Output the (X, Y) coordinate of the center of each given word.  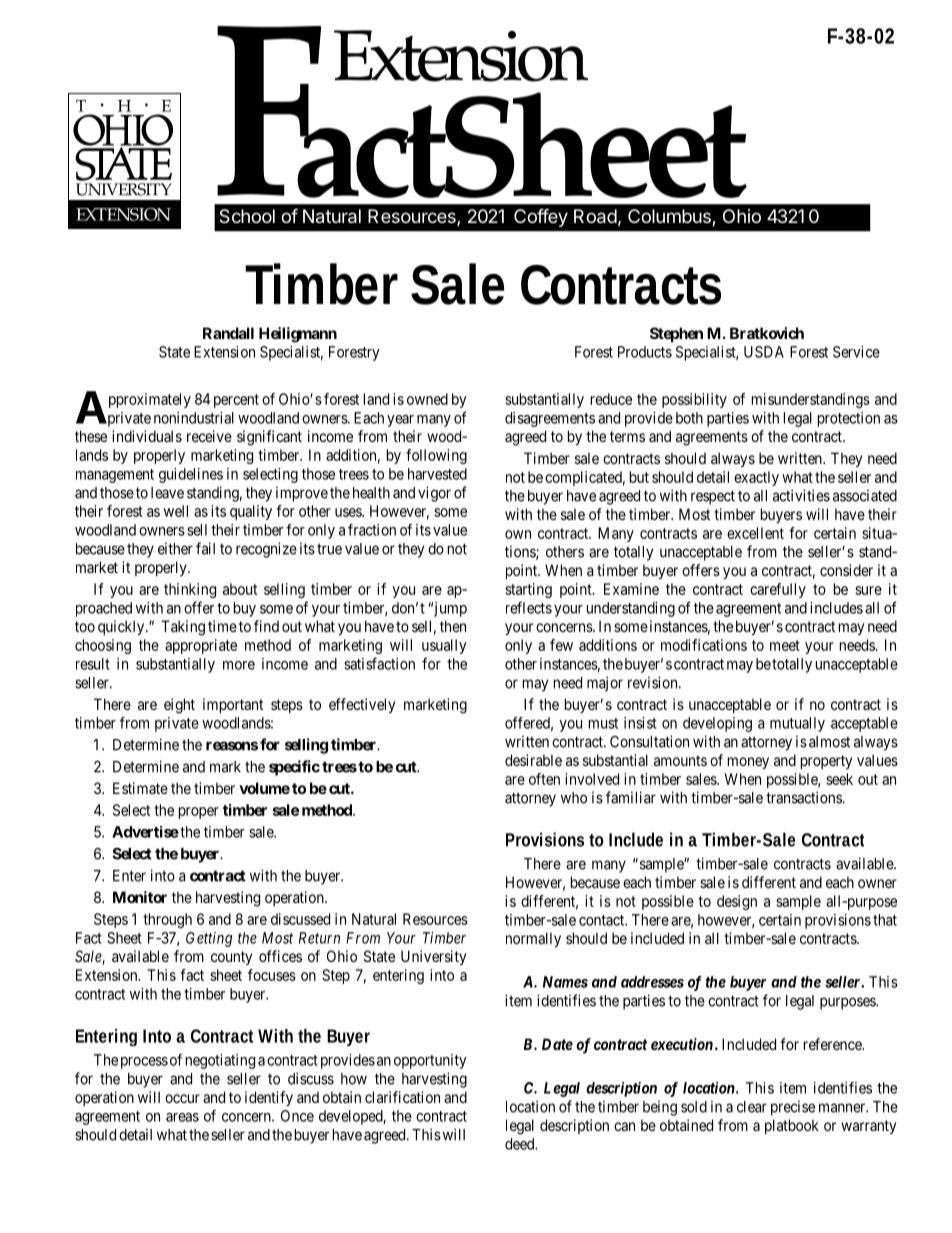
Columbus (670, 217)
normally (533, 939)
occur (182, 1098)
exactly (756, 478)
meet (785, 645)
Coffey (541, 217)
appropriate (201, 646)
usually (444, 646)
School (247, 216)
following (436, 456)
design (737, 902)
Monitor (140, 897)
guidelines (191, 475)
